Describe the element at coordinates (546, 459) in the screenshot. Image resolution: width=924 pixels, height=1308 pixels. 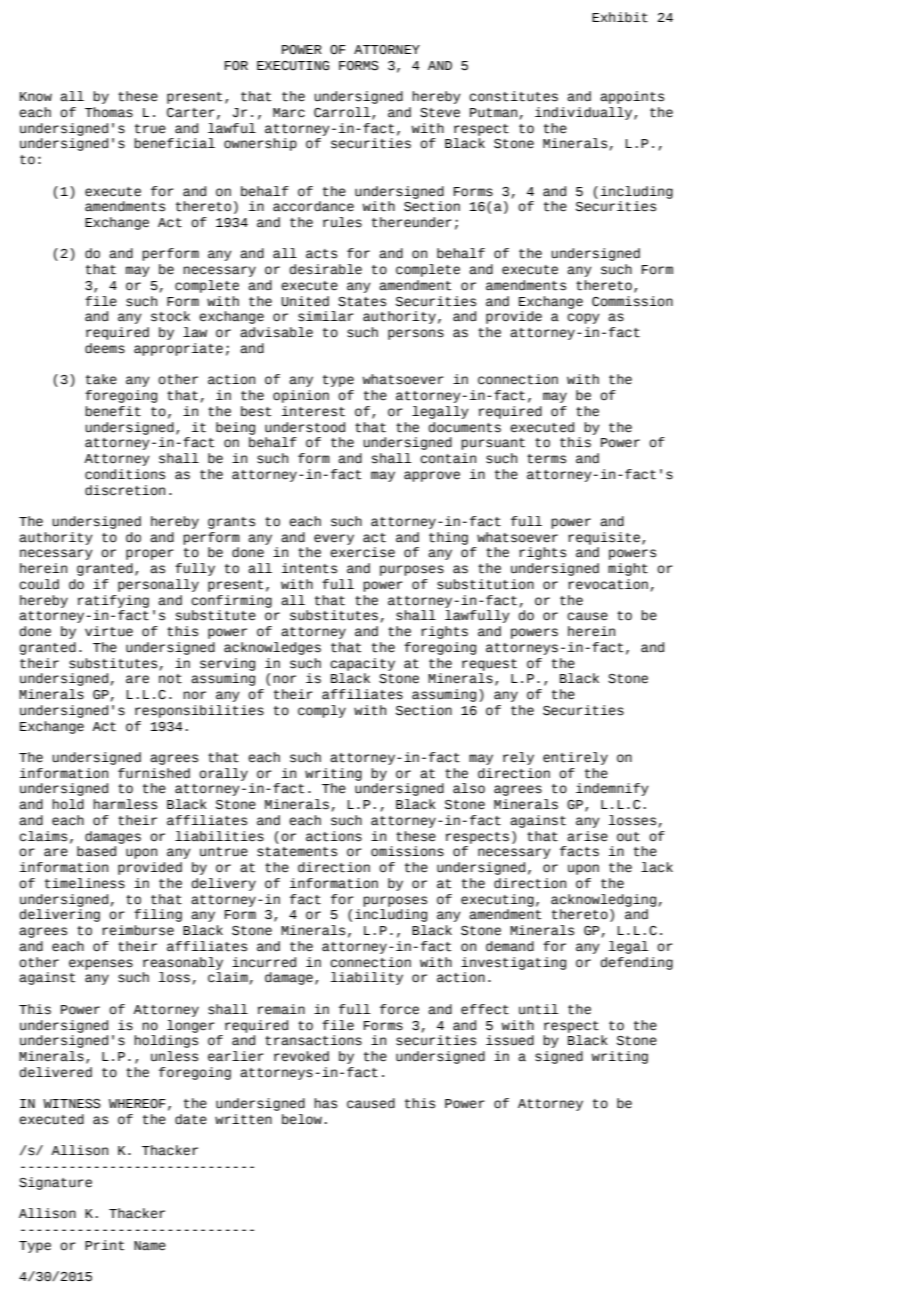
I see `terms` at that location.
